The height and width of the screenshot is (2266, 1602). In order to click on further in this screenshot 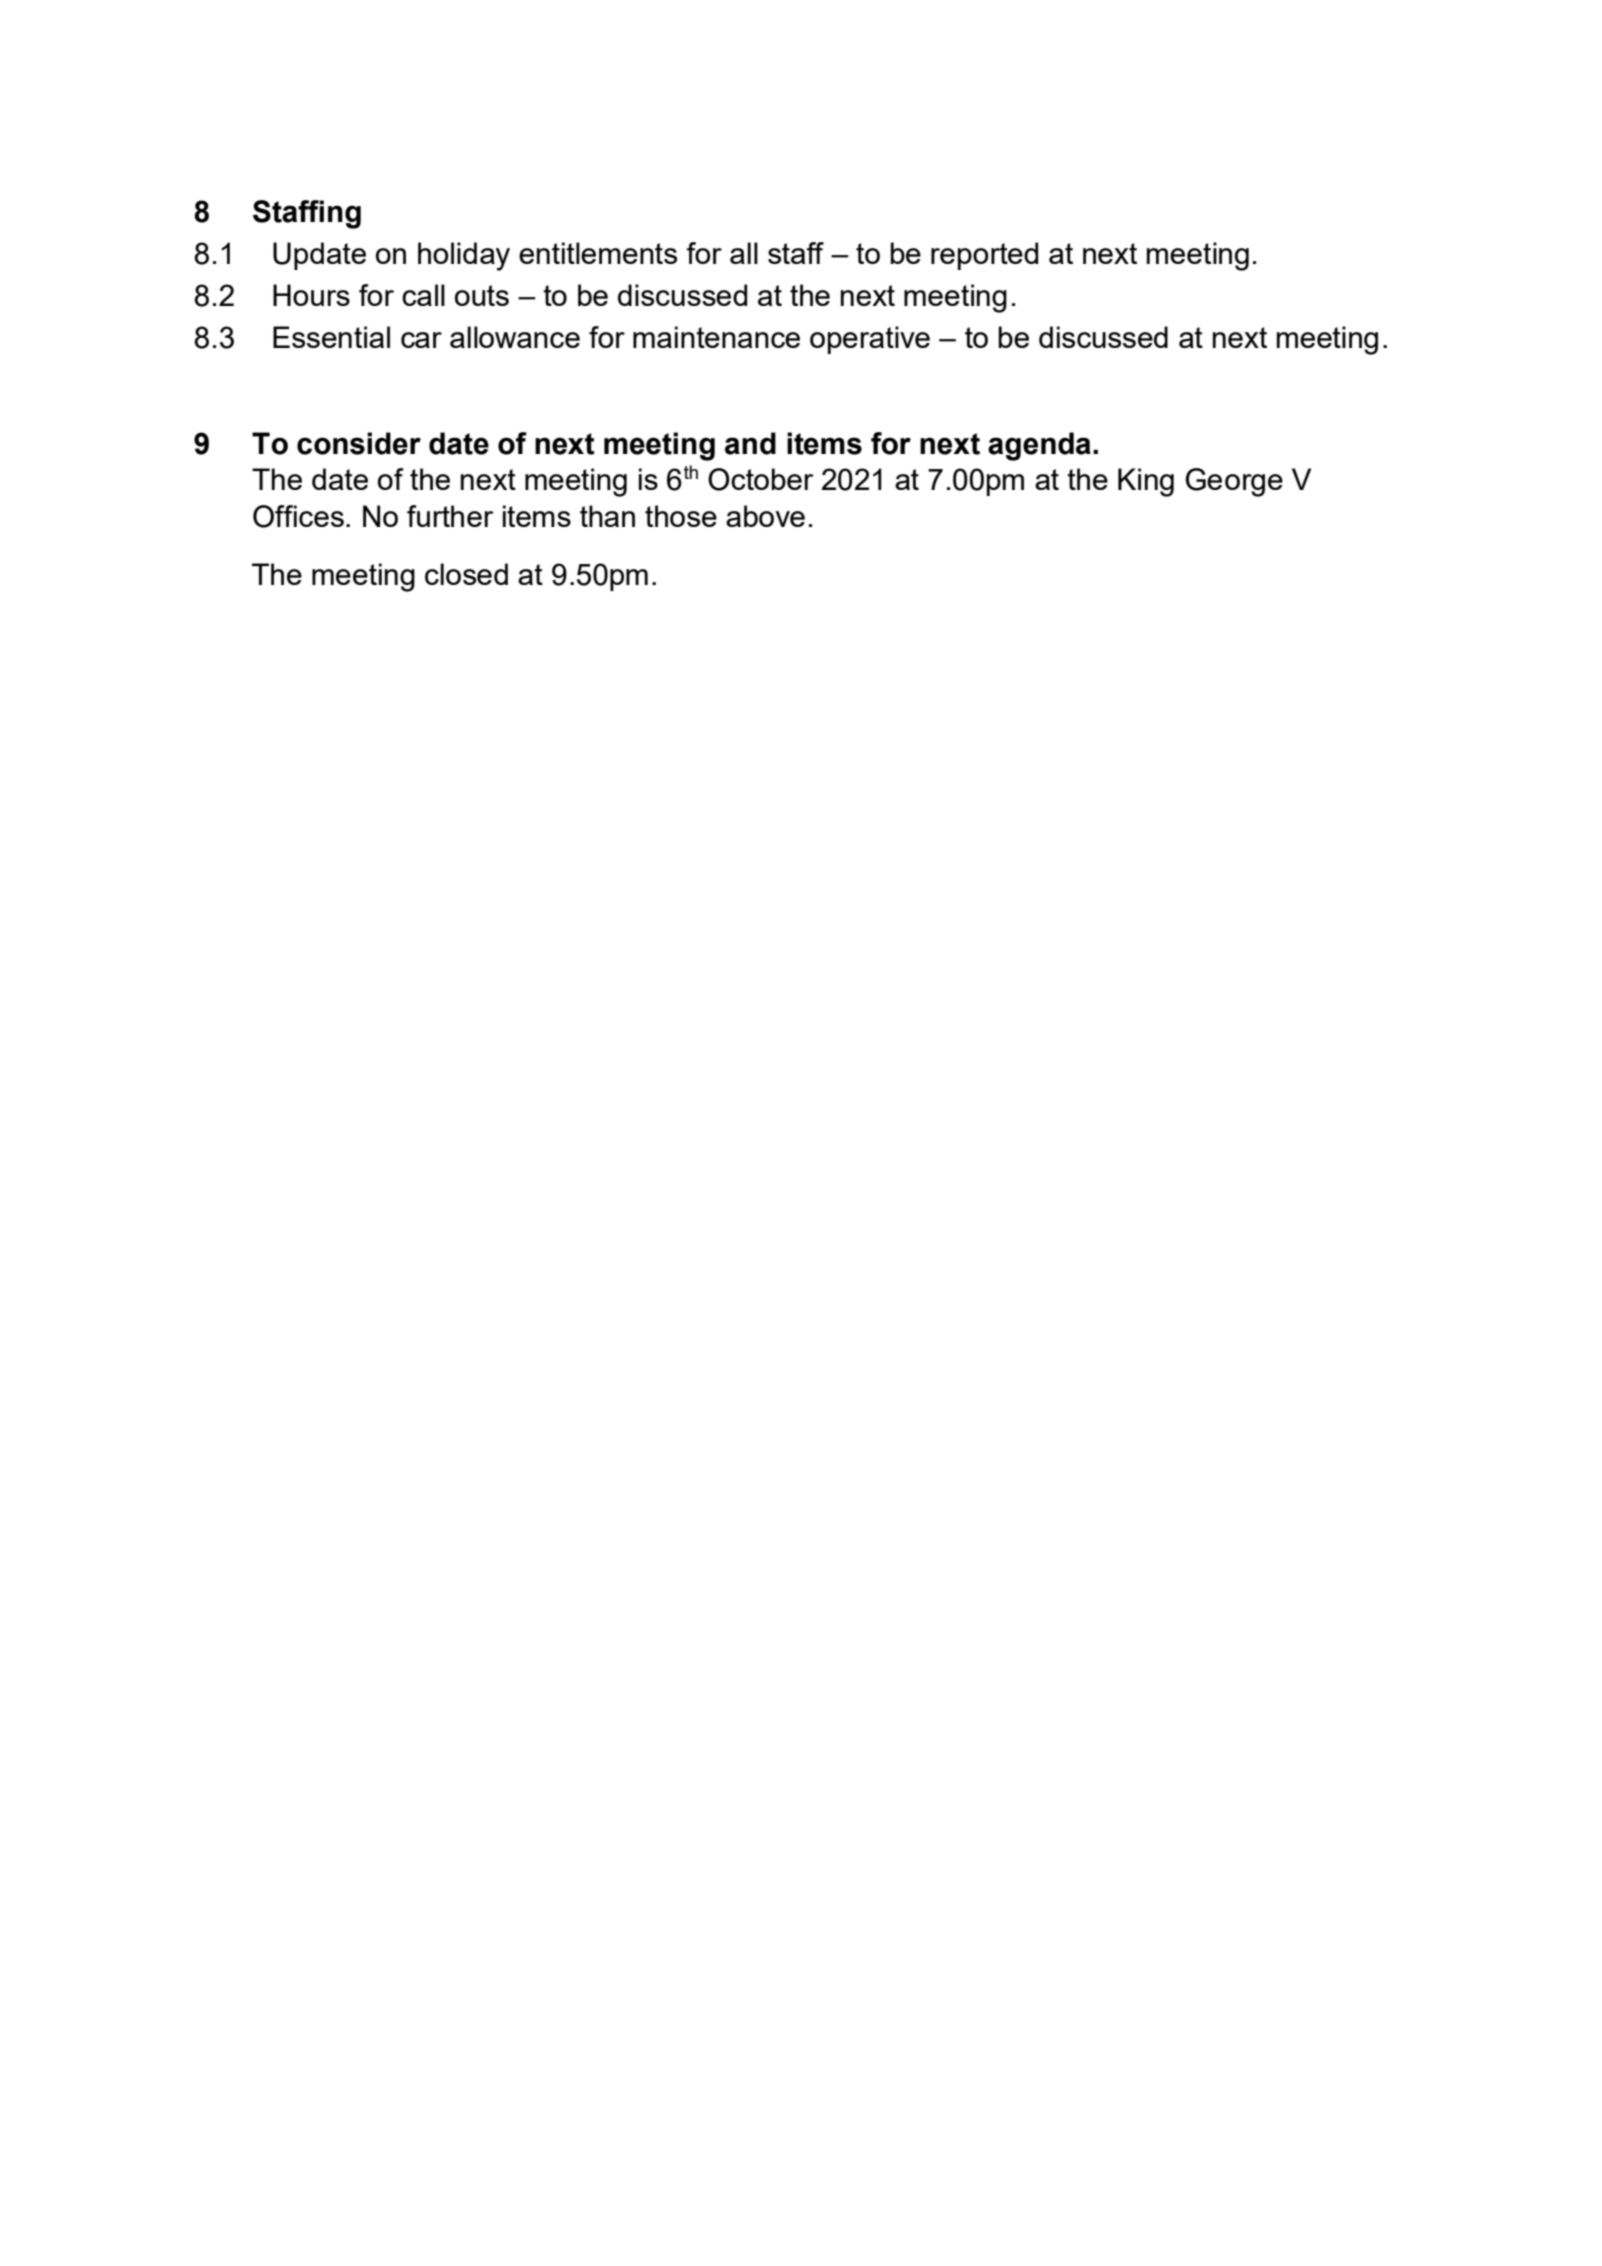, I will do `click(450, 516)`.
